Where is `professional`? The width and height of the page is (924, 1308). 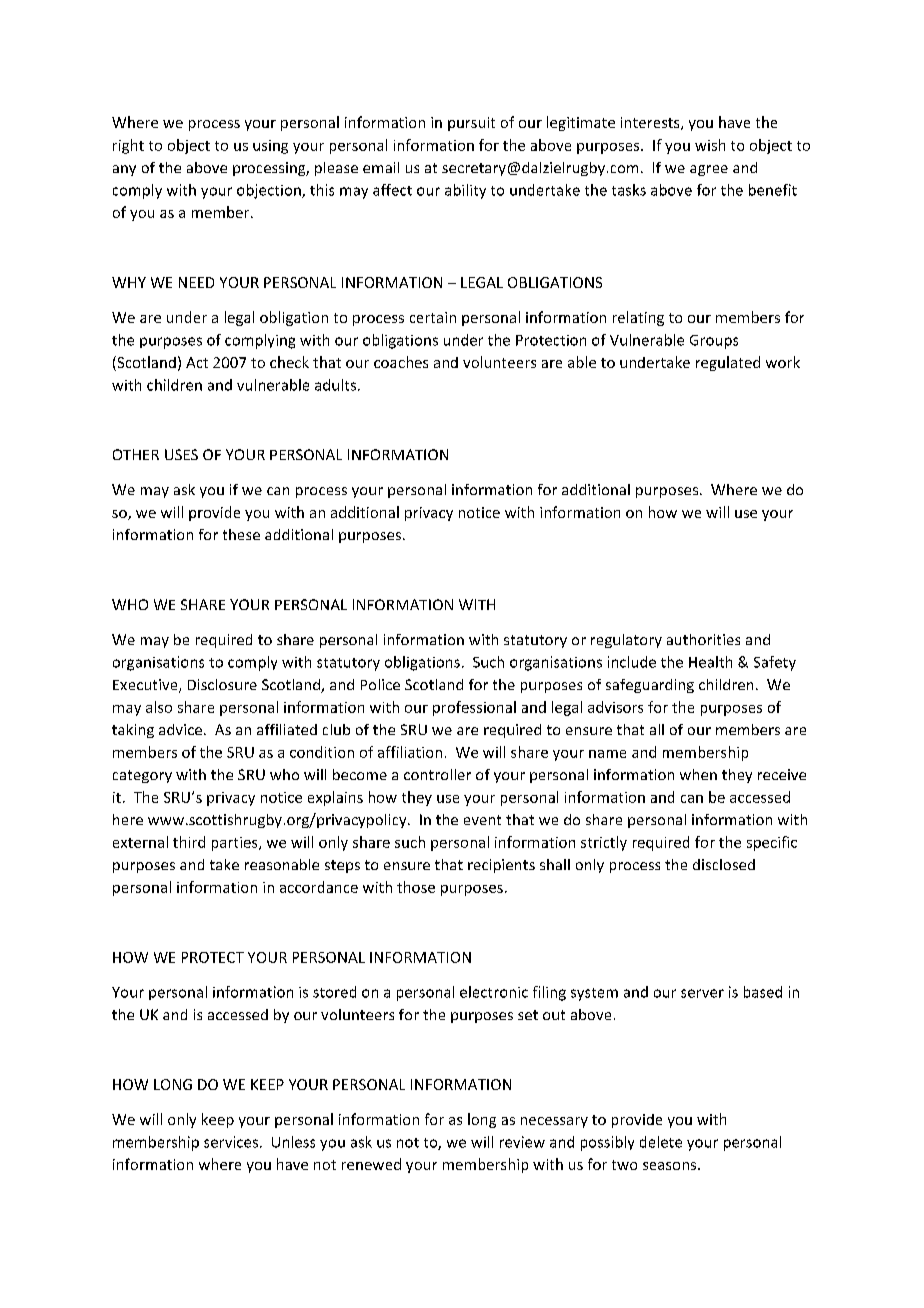
professional is located at coordinates (474, 708).
